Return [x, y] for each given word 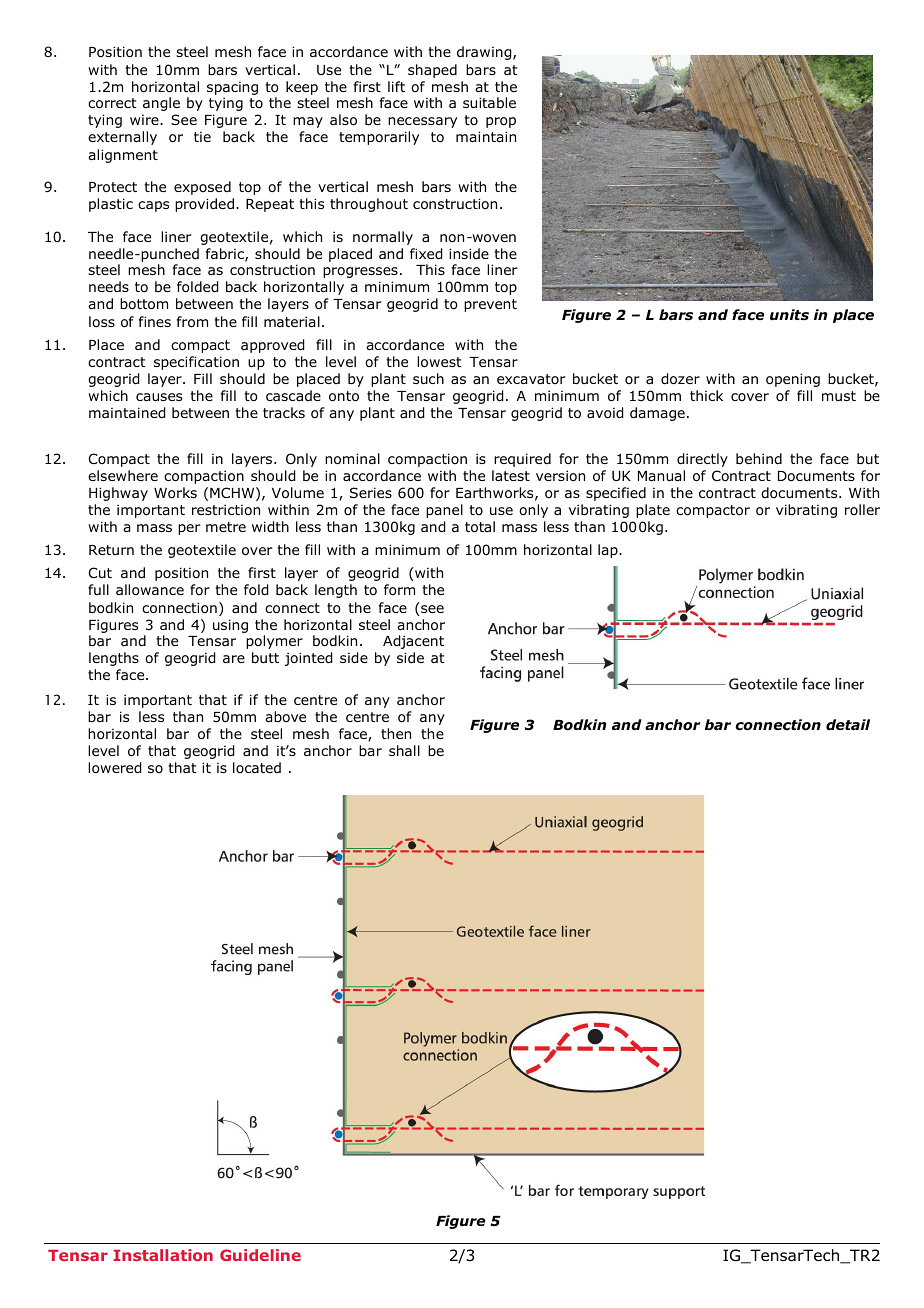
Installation [163, 1255]
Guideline [260, 1255]
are [234, 659]
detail [848, 724]
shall [404, 750]
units [789, 314]
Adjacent [413, 642]
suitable [489, 102]
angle [161, 104]
